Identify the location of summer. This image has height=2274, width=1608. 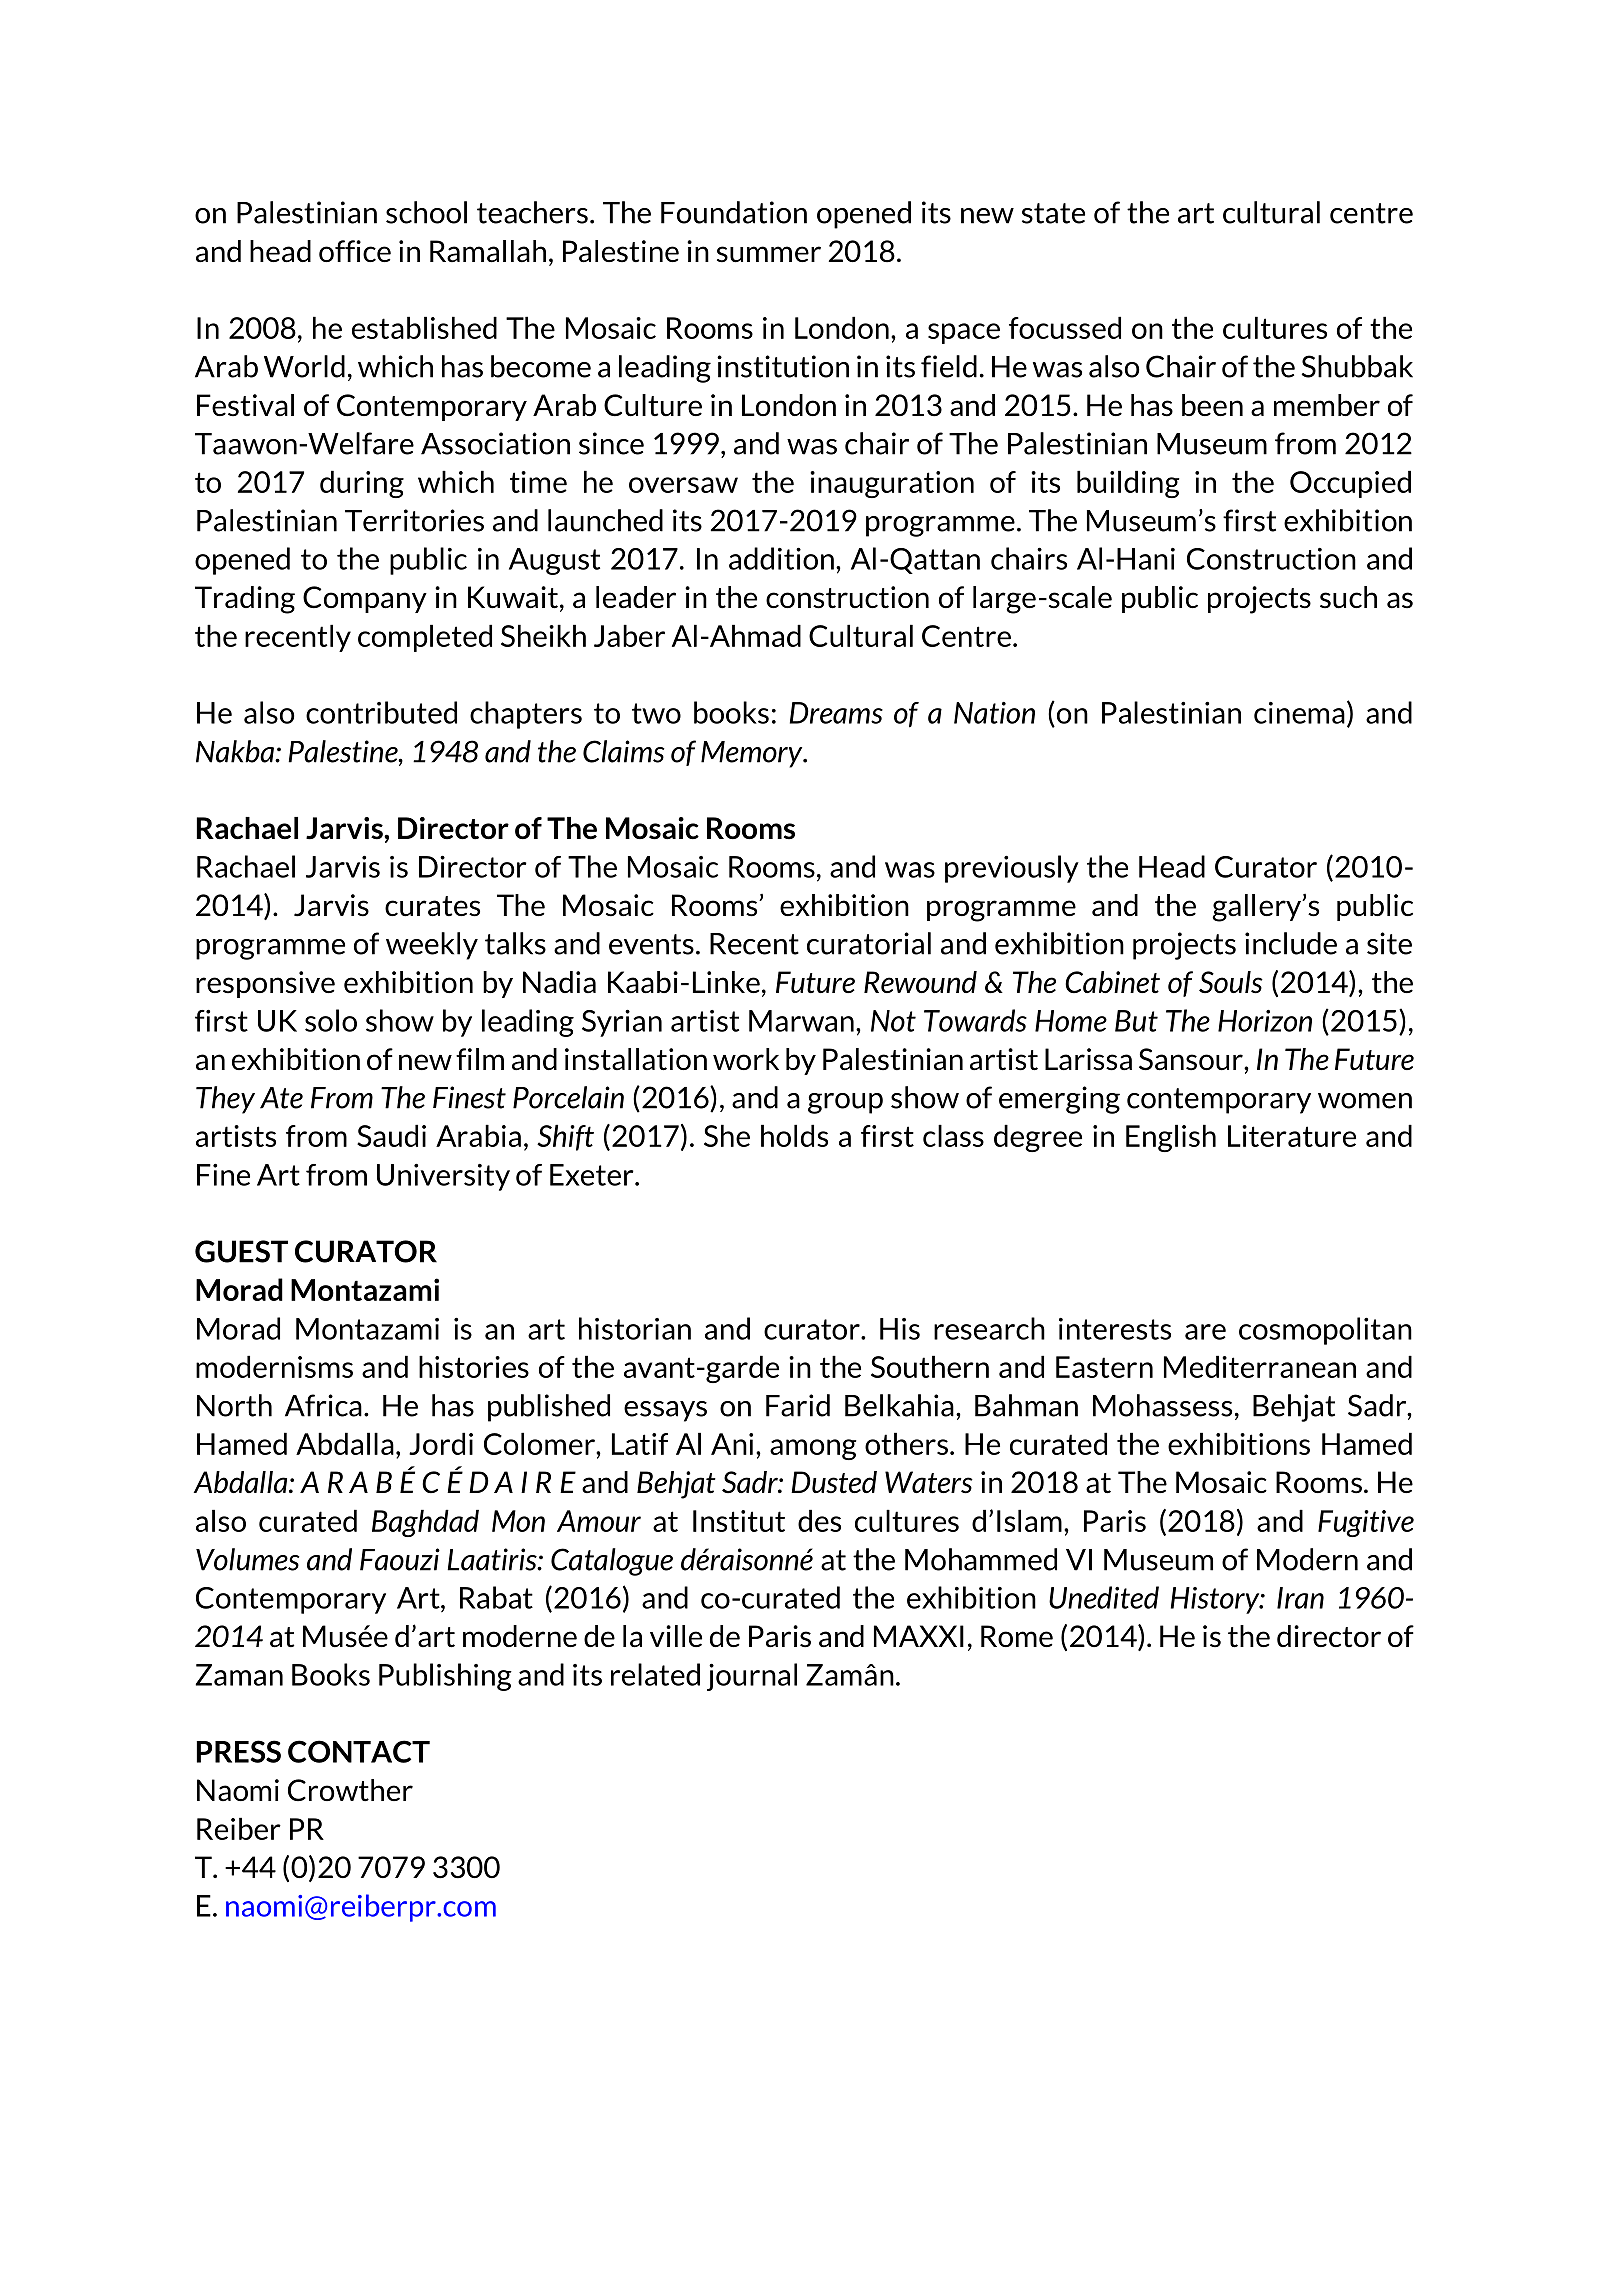
(769, 254).
